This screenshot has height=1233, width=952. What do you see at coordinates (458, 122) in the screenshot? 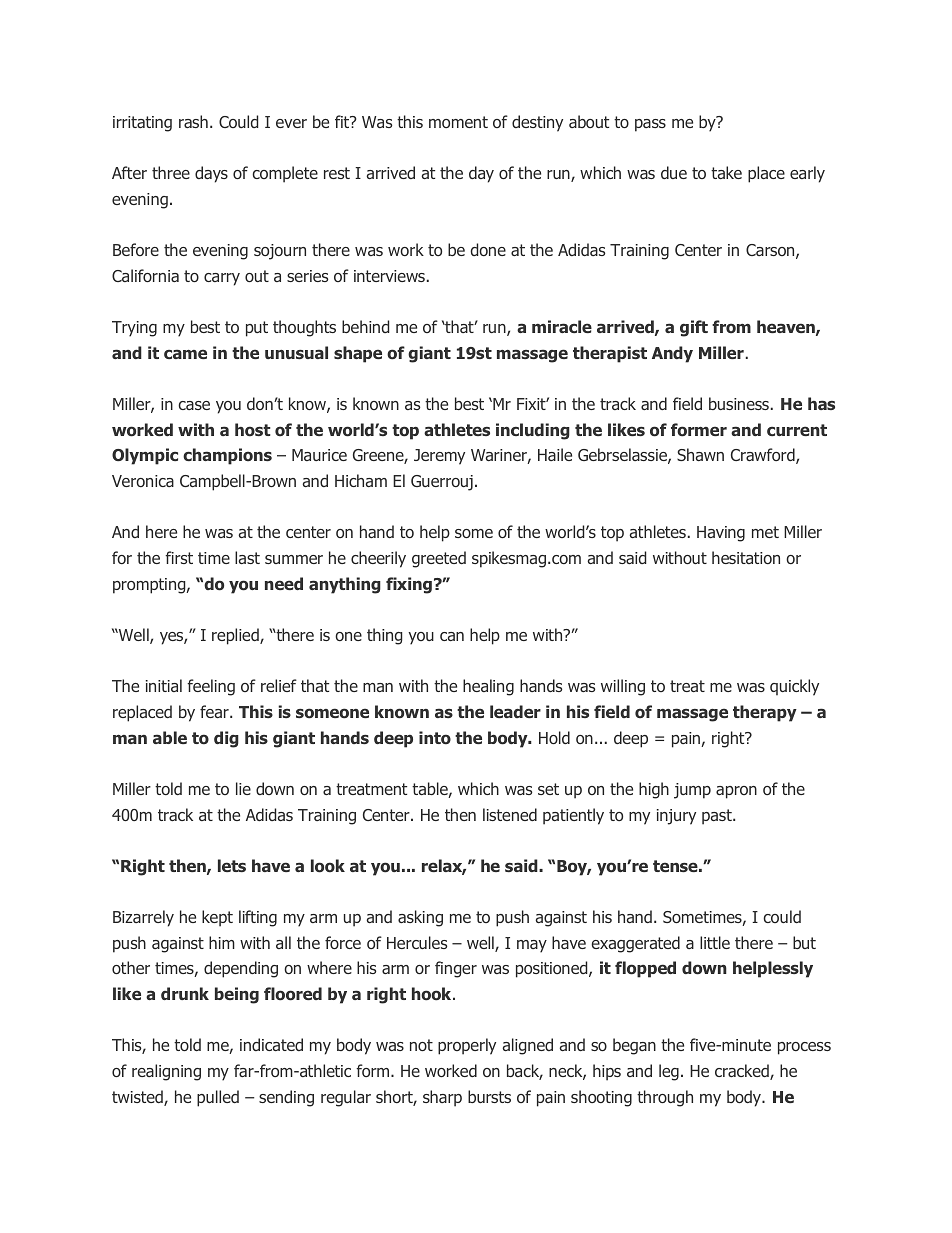
I see `moment` at bounding box center [458, 122].
